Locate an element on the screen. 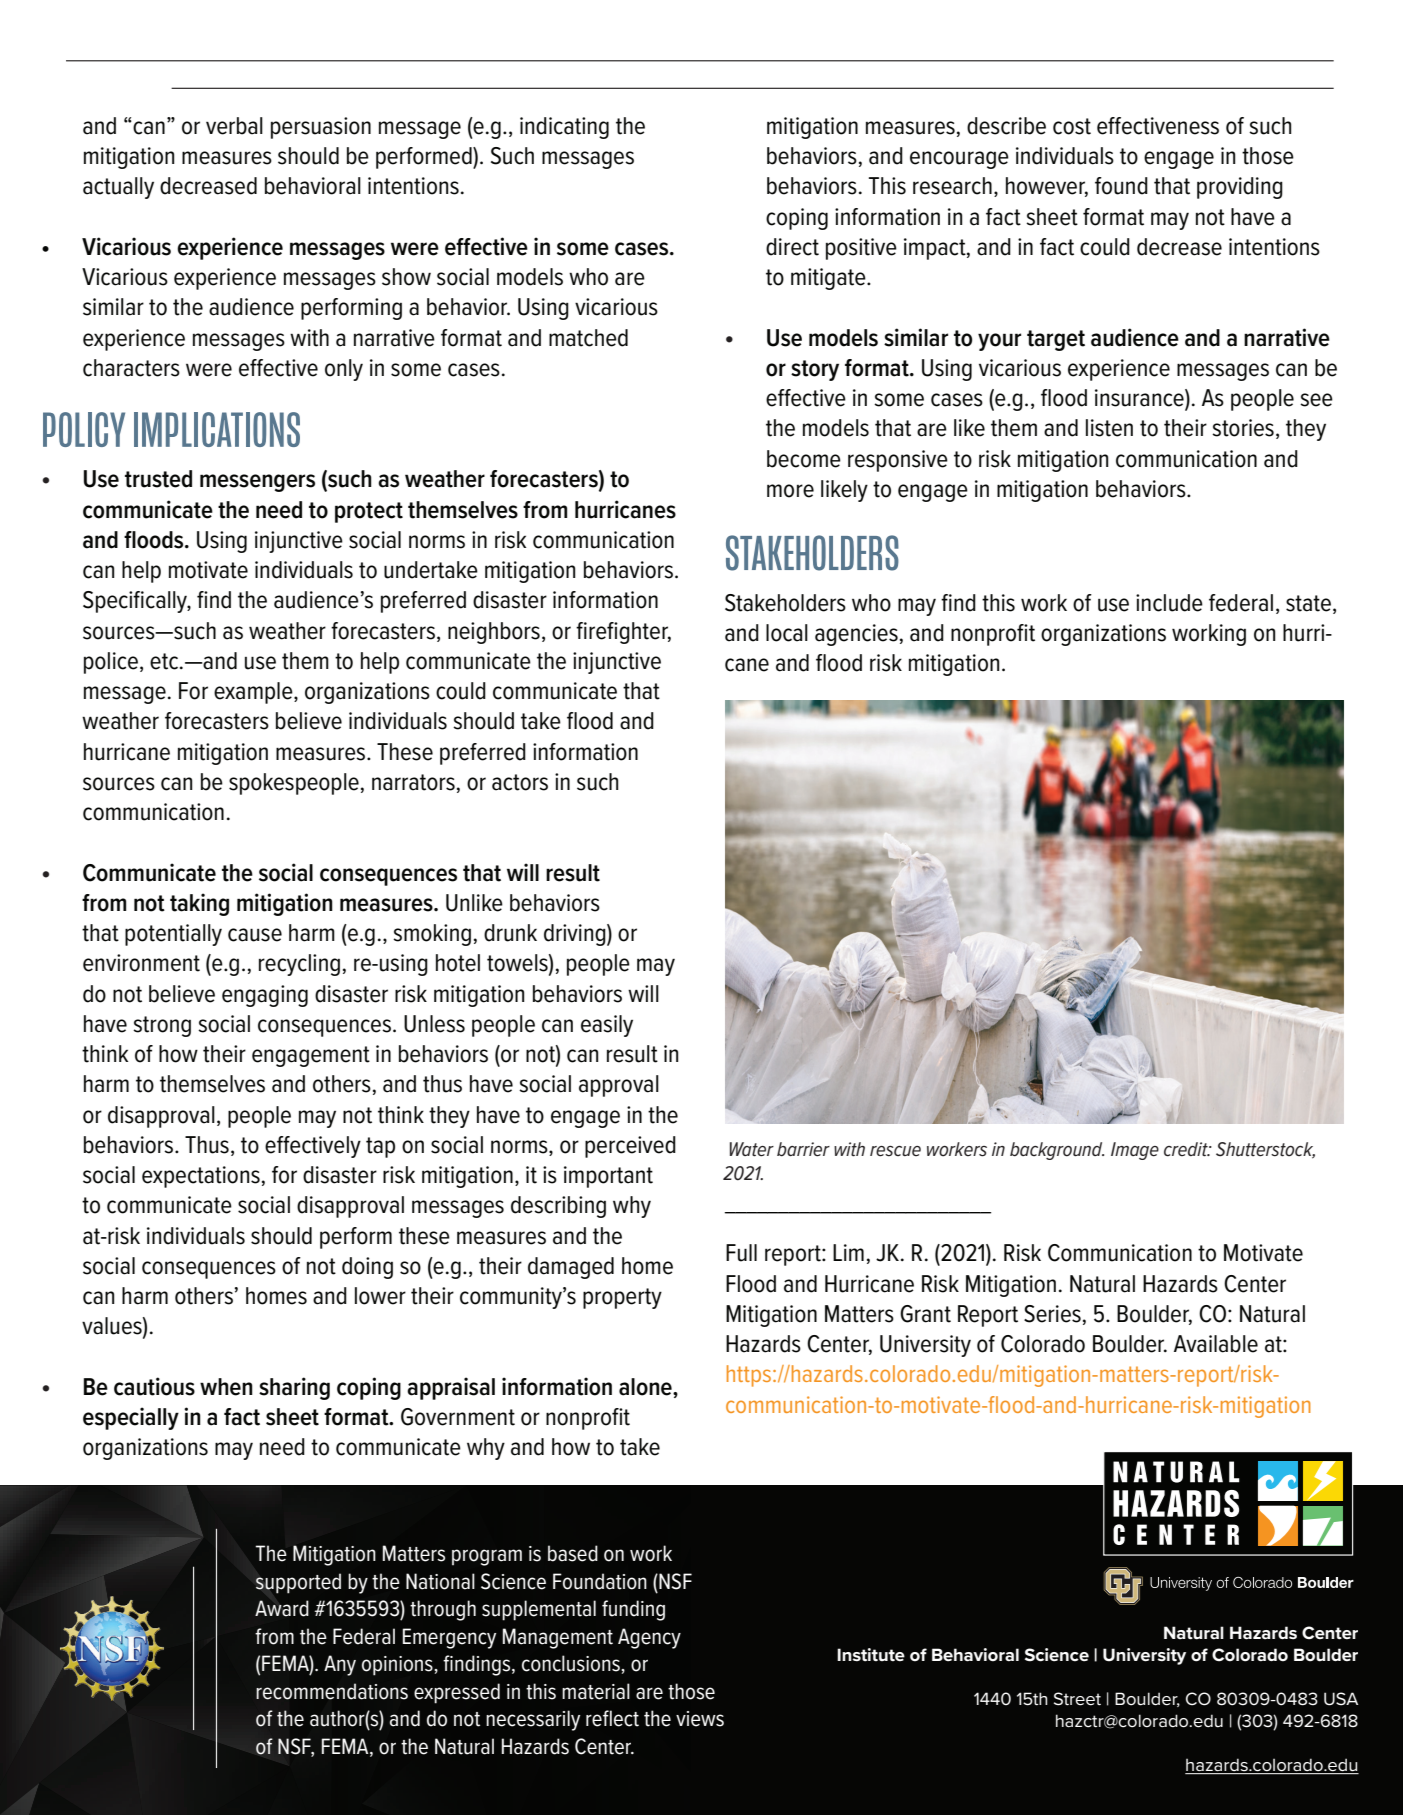 The width and height of the screenshot is (1403, 1815). local is located at coordinates (787, 633).
